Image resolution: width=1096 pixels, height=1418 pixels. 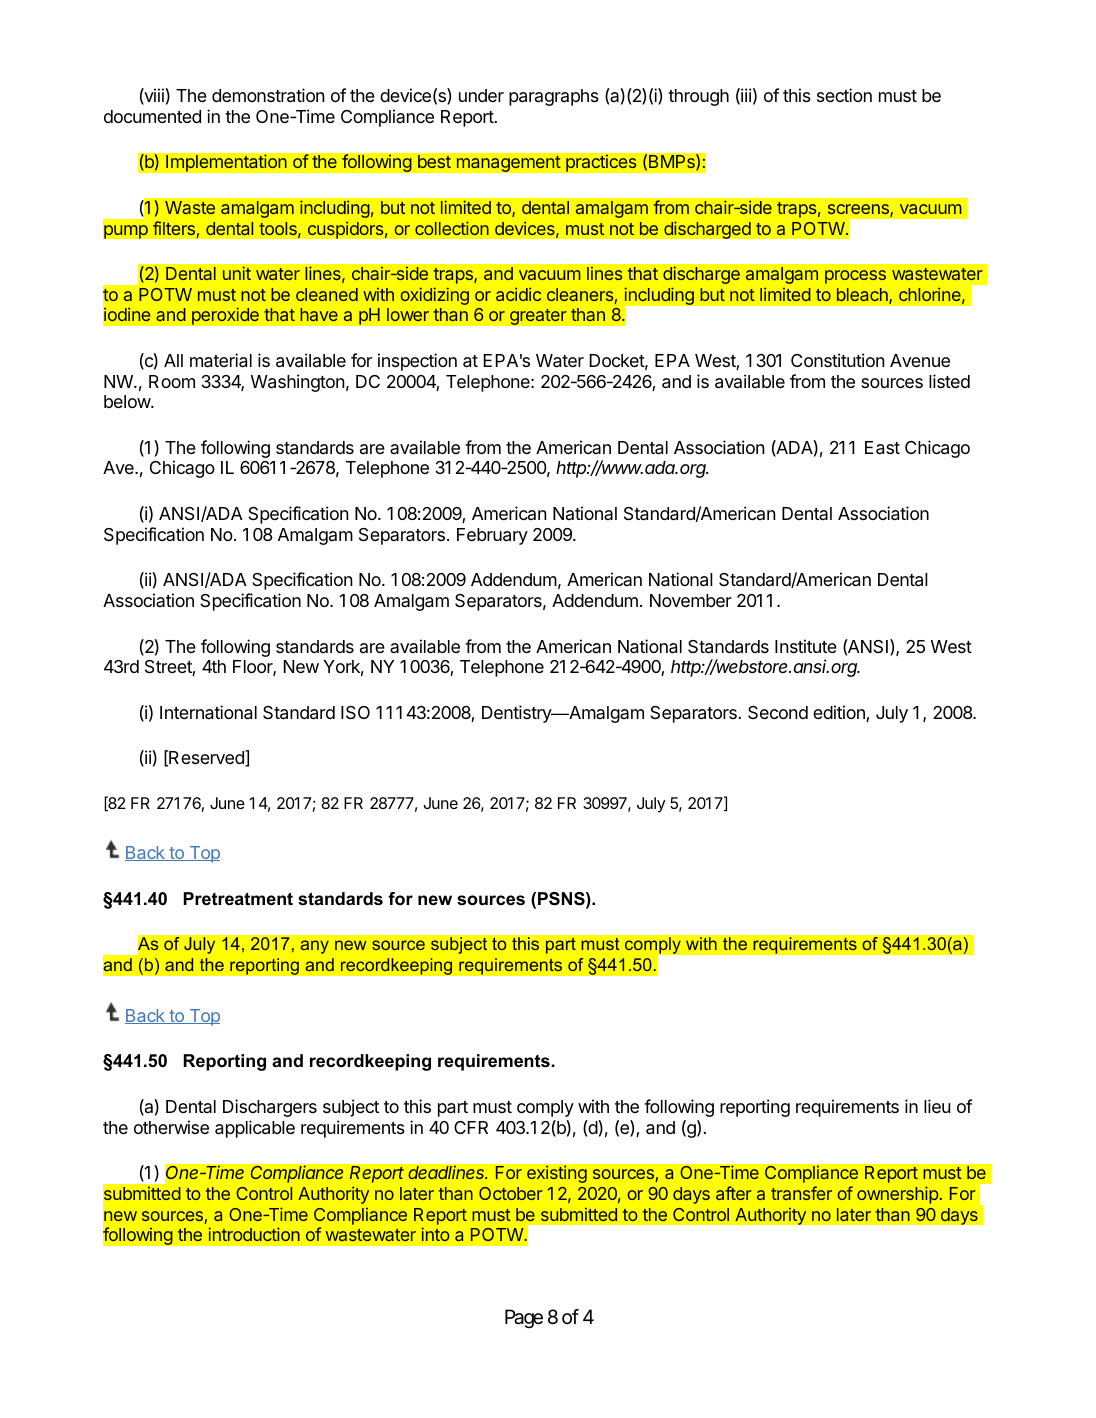 I want to click on East, so click(x=882, y=448).
